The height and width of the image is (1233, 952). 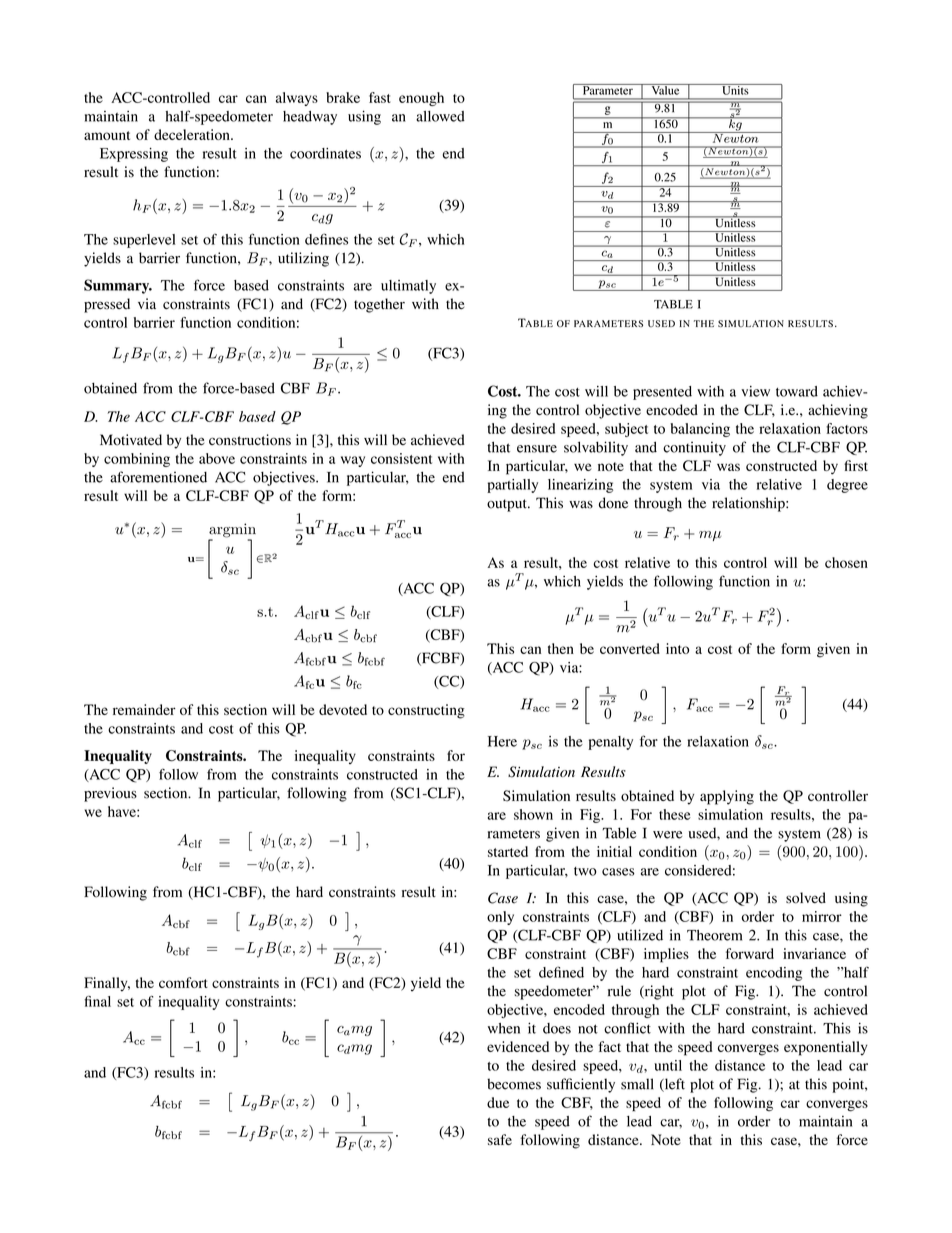 I want to click on applying, so click(x=727, y=797).
